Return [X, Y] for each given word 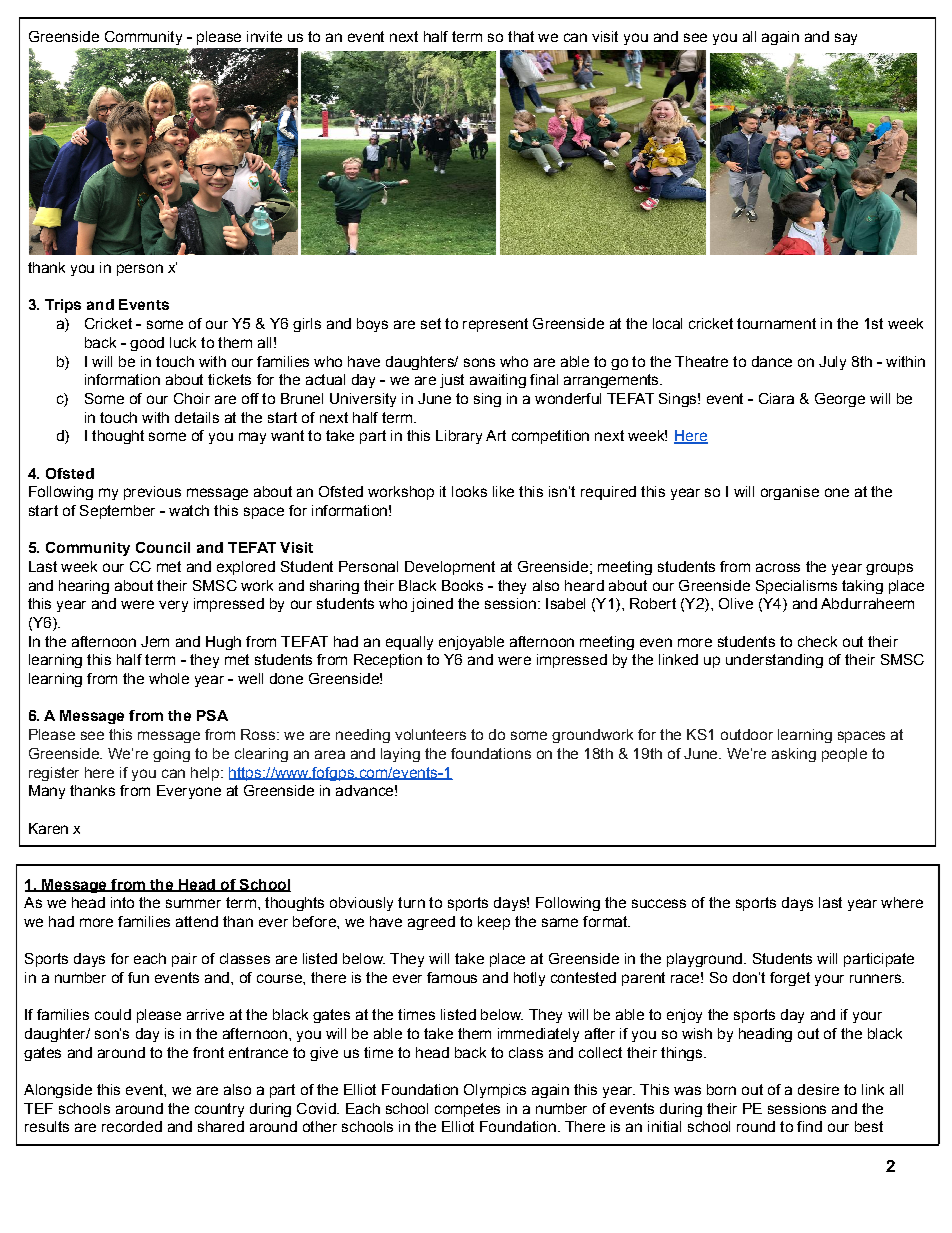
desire [818, 1089]
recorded [132, 1126]
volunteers [430, 734]
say [846, 39]
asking [794, 755]
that [521, 36]
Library [459, 437]
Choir [192, 398]
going [171, 755]
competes [467, 1110]
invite [264, 36]
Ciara [776, 398]
